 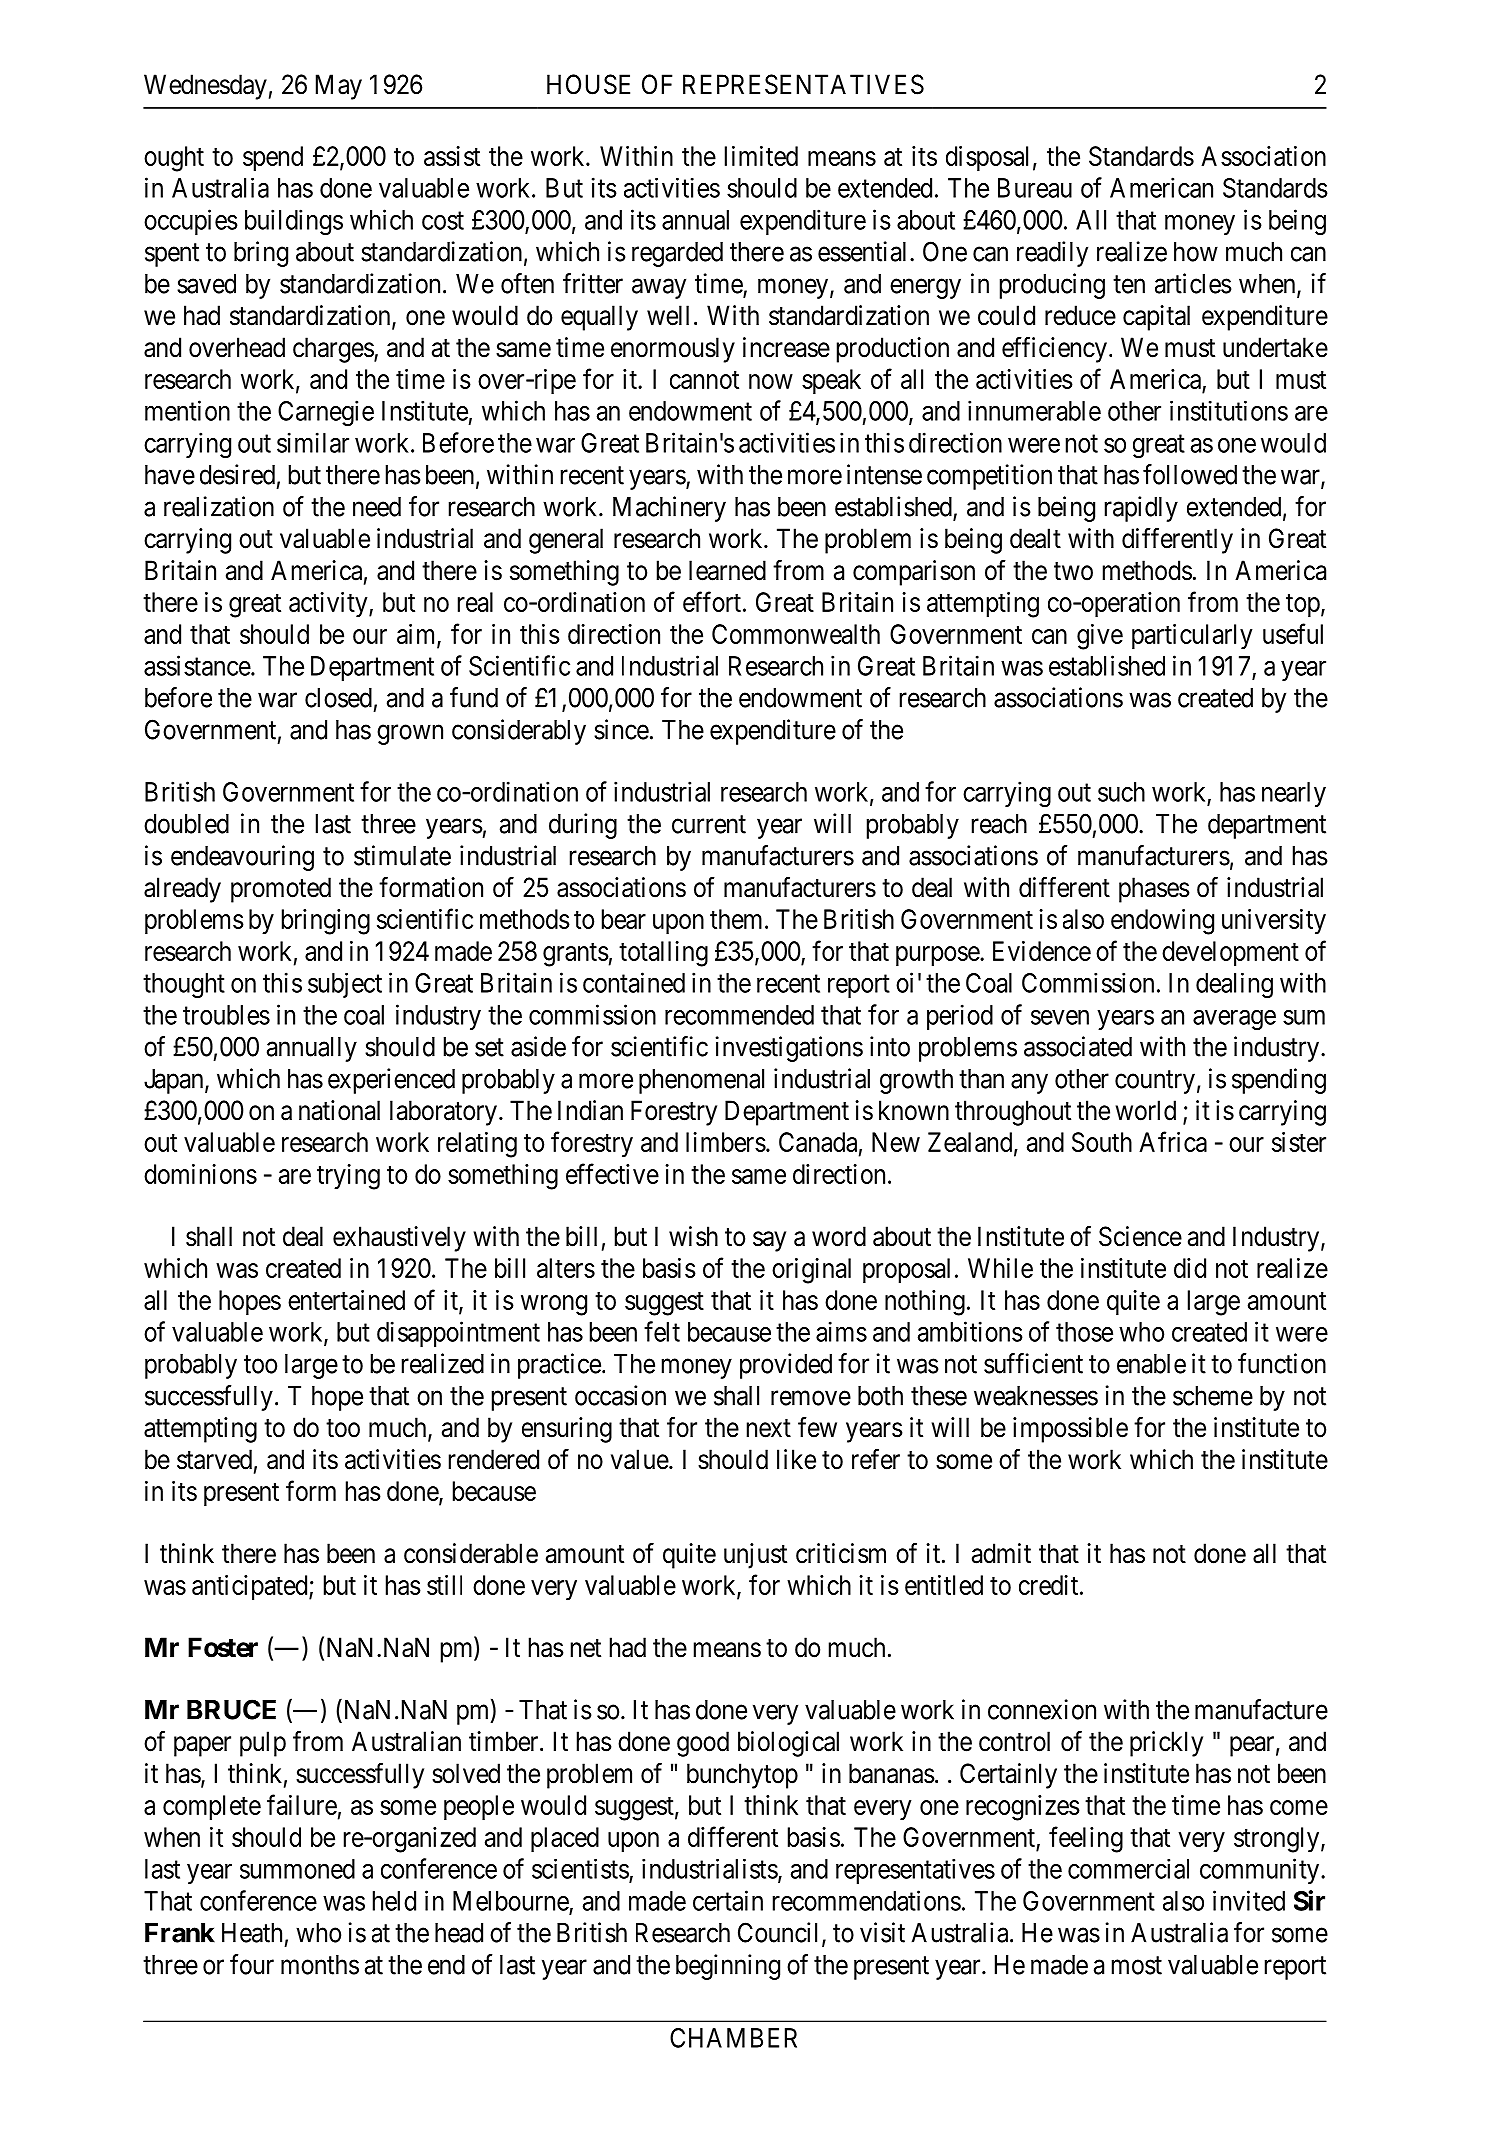 What do you see at coordinates (709, 824) in the screenshot?
I see `current` at bounding box center [709, 824].
